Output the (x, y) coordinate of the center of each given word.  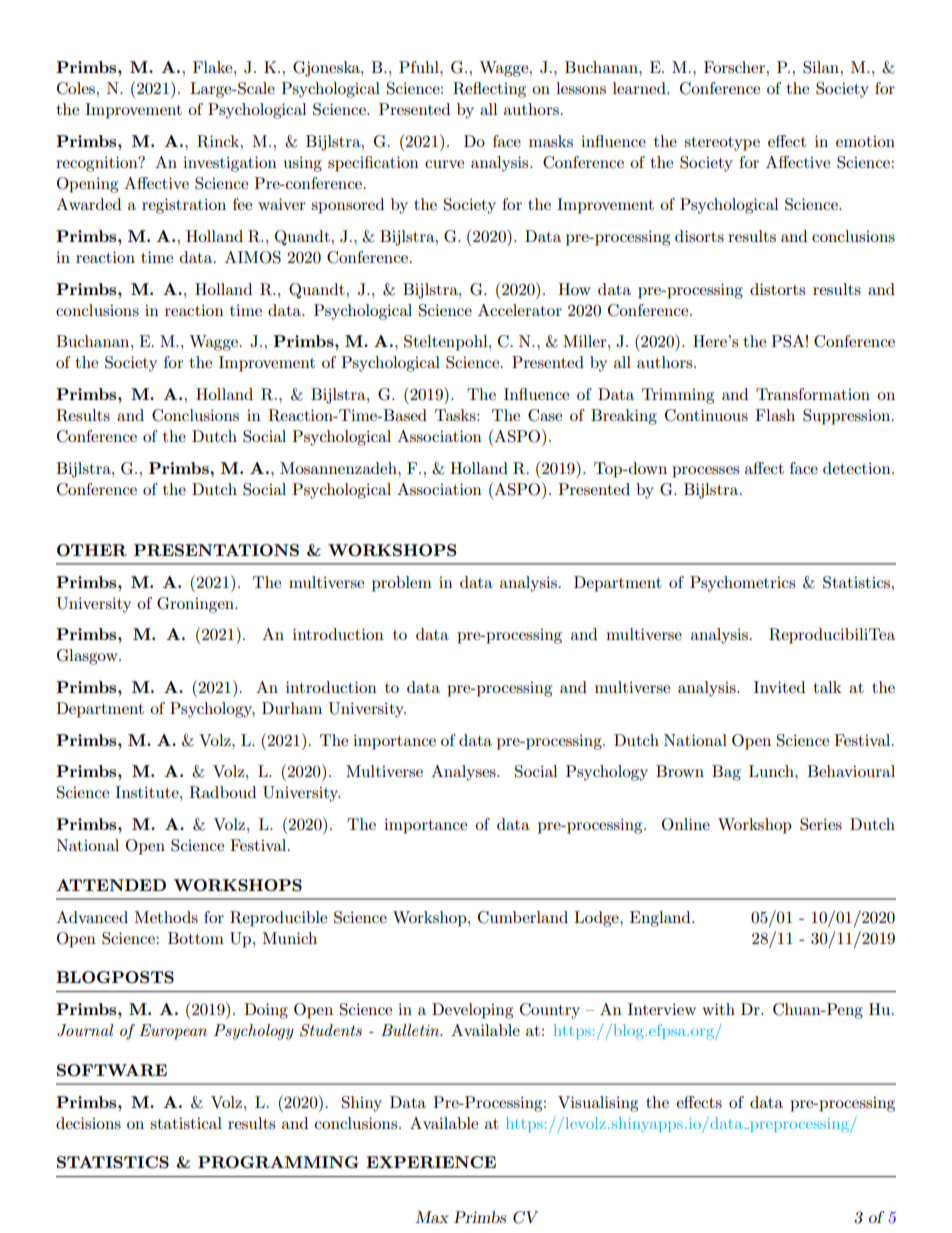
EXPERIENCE (431, 1162)
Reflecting (489, 90)
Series (821, 824)
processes (705, 472)
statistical (186, 1123)
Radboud (222, 792)
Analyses (464, 773)
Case (545, 415)
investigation (230, 164)
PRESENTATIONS (216, 550)
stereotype (722, 144)
